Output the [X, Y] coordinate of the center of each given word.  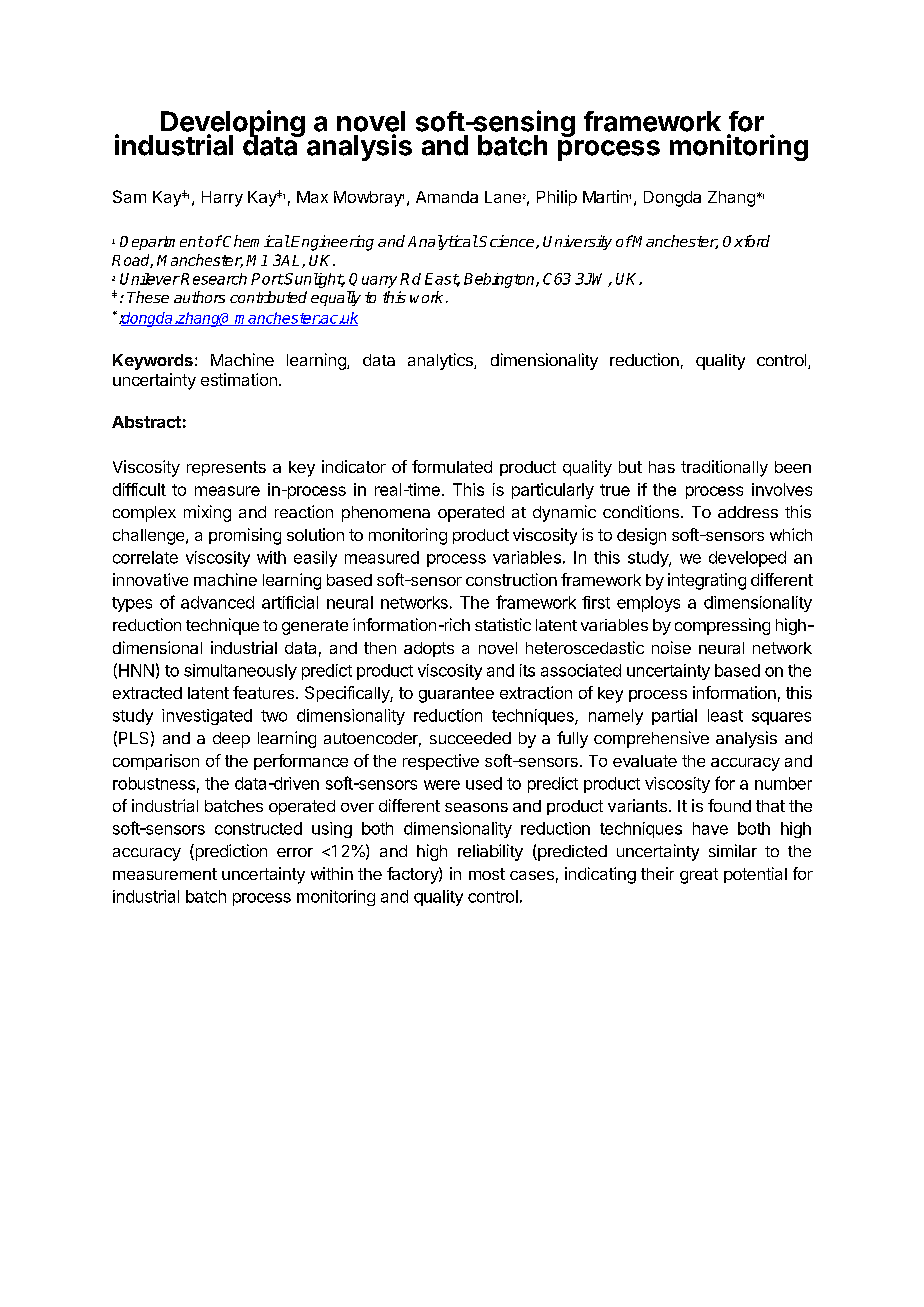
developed [747, 559]
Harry [222, 199]
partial [674, 717]
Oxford [746, 241]
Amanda [447, 197]
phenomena [386, 514]
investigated [207, 717]
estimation [239, 379]
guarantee [456, 695]
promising [245, 536]
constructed [258, 828]
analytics [441, 361]
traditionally [724, 468]
